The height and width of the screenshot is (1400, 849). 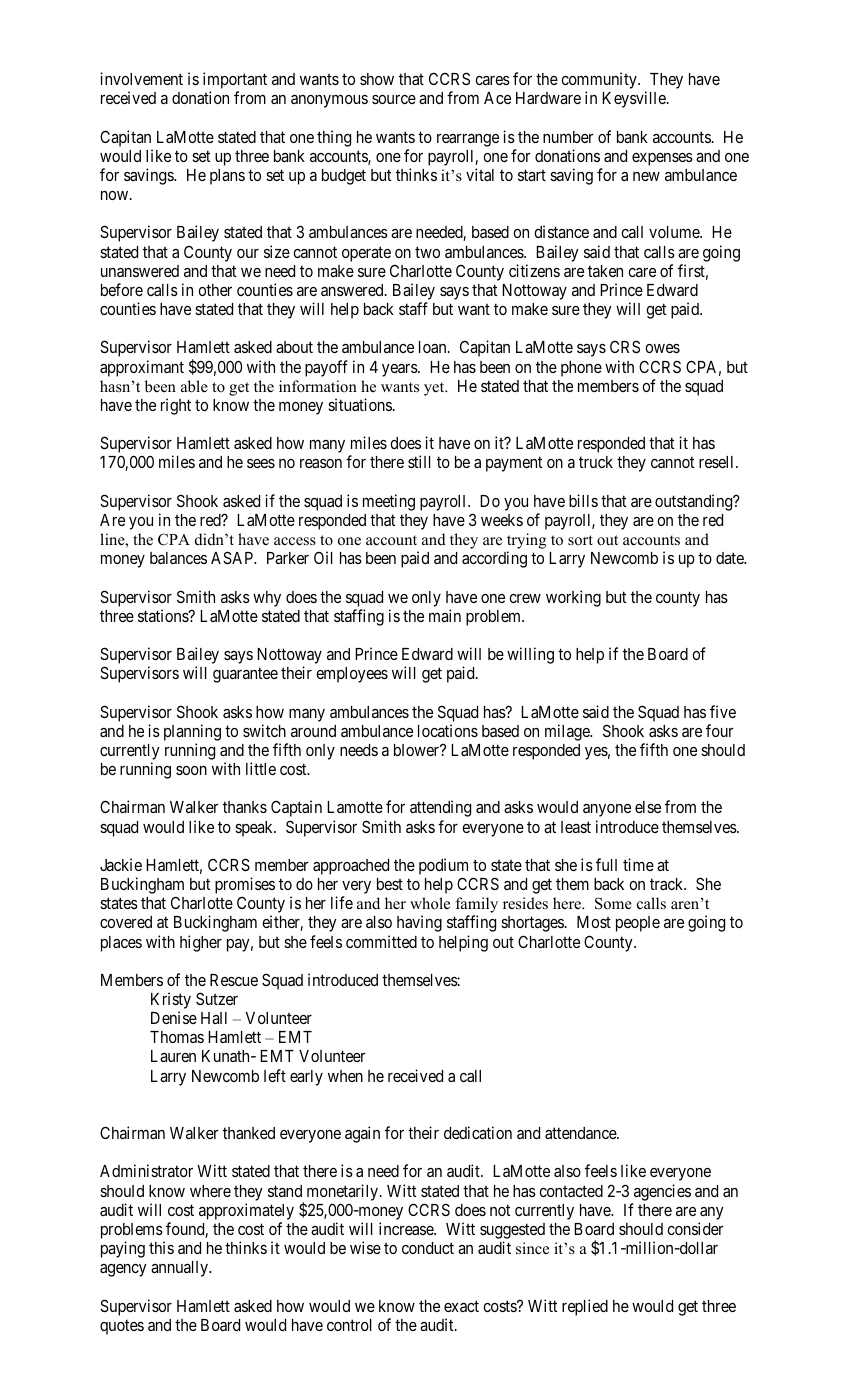 I want to click on attendance, so click(x=581, y=1133).
